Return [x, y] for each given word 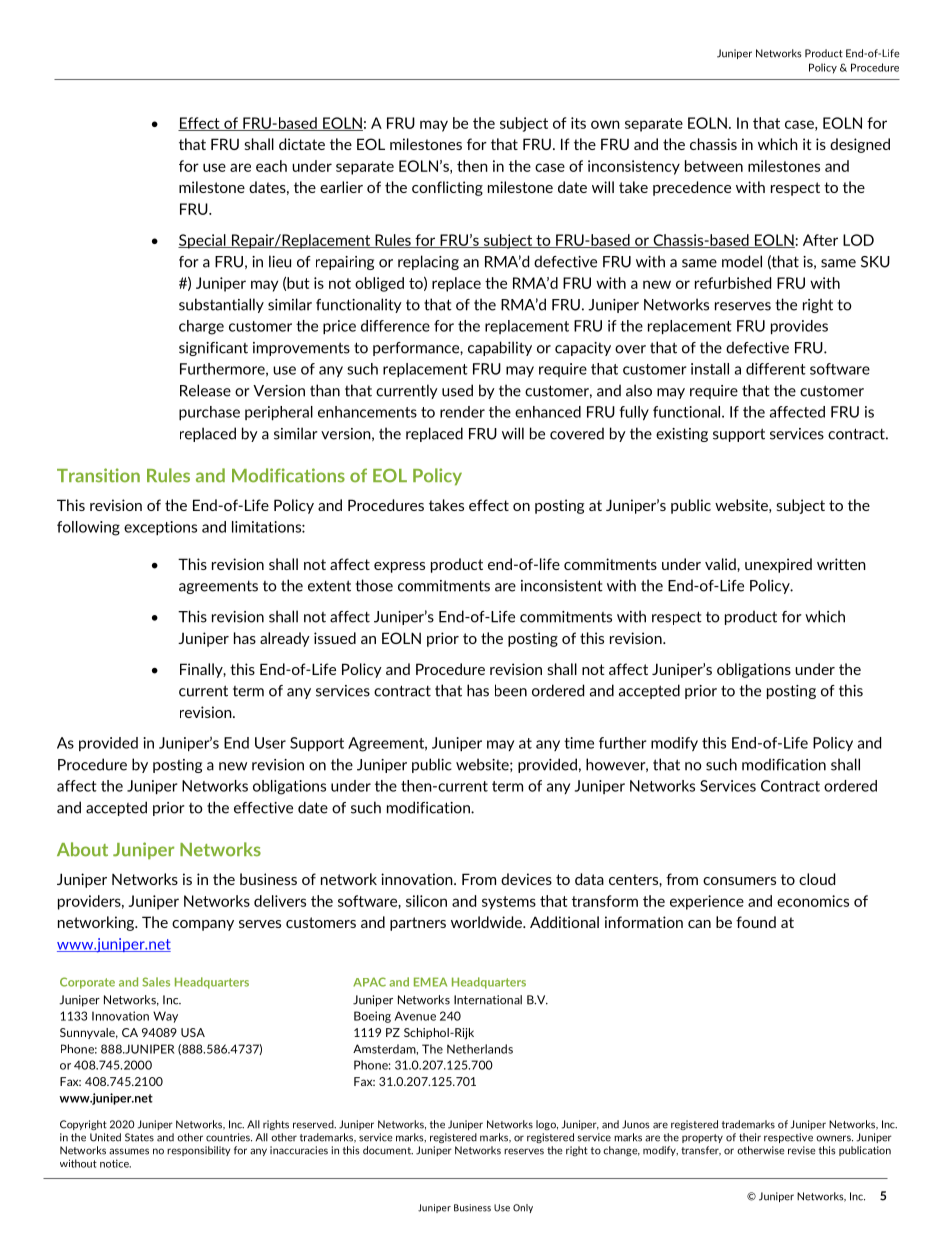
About [82, 849]
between [714, 166]
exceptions [160, 528]
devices [526, 879]
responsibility [198, 1151]
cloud [817, 879]
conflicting [447, 188]
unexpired [778, 565]
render [462, 412]
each [271, 166]
